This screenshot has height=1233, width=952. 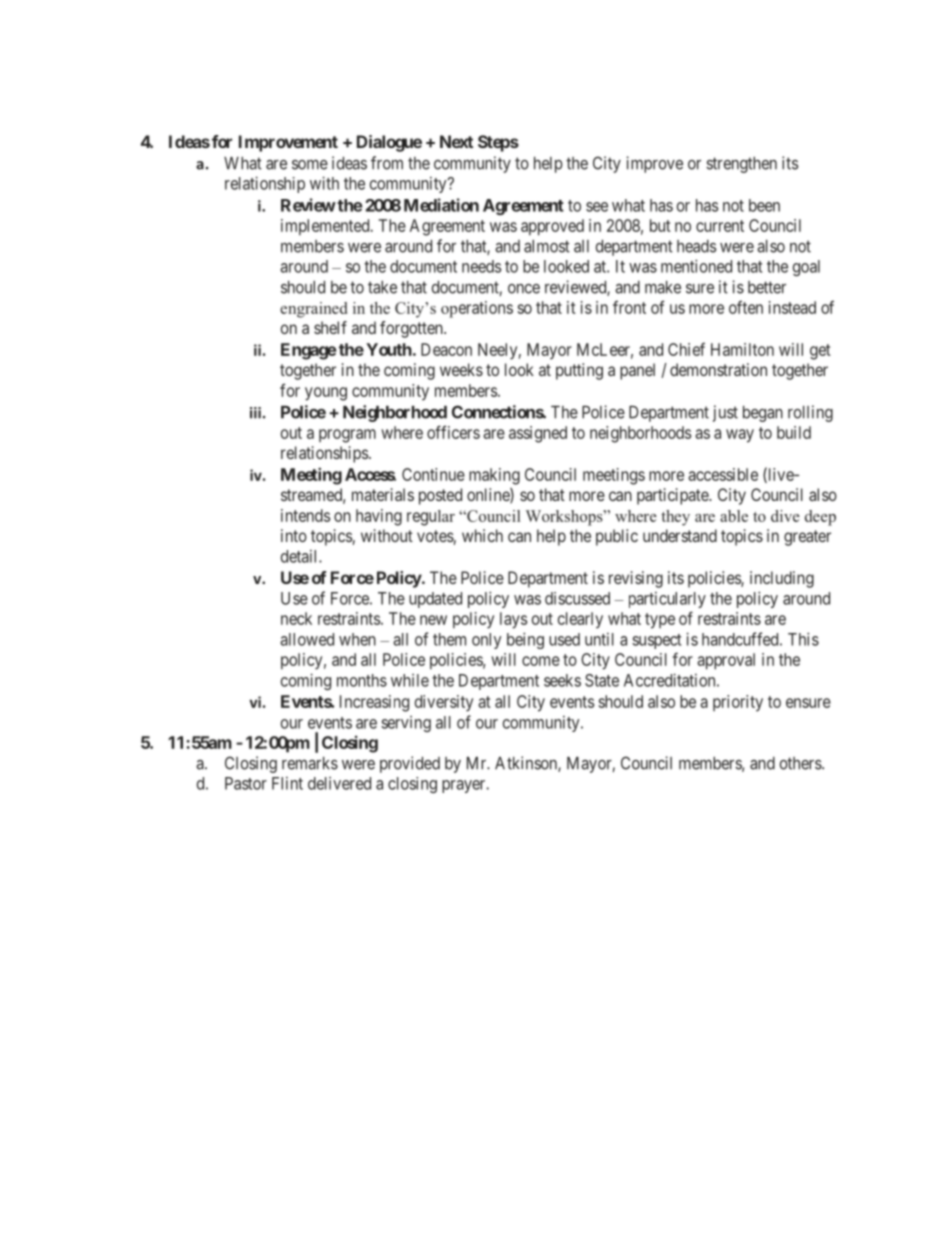 I want to click on some, so click(x=310, y=165).
